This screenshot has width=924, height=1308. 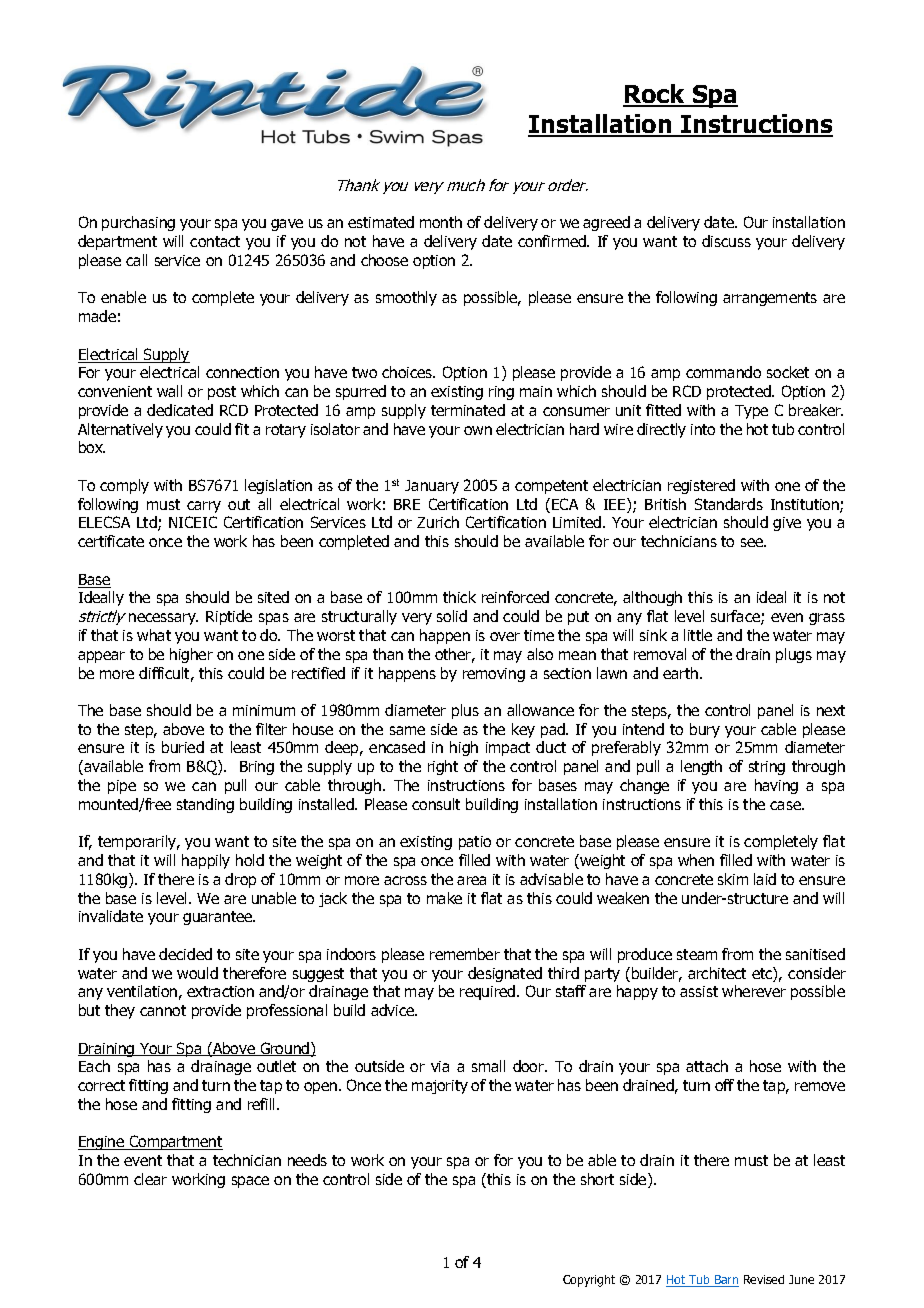 I want to click on Rock, so click(x=655, y=95).
